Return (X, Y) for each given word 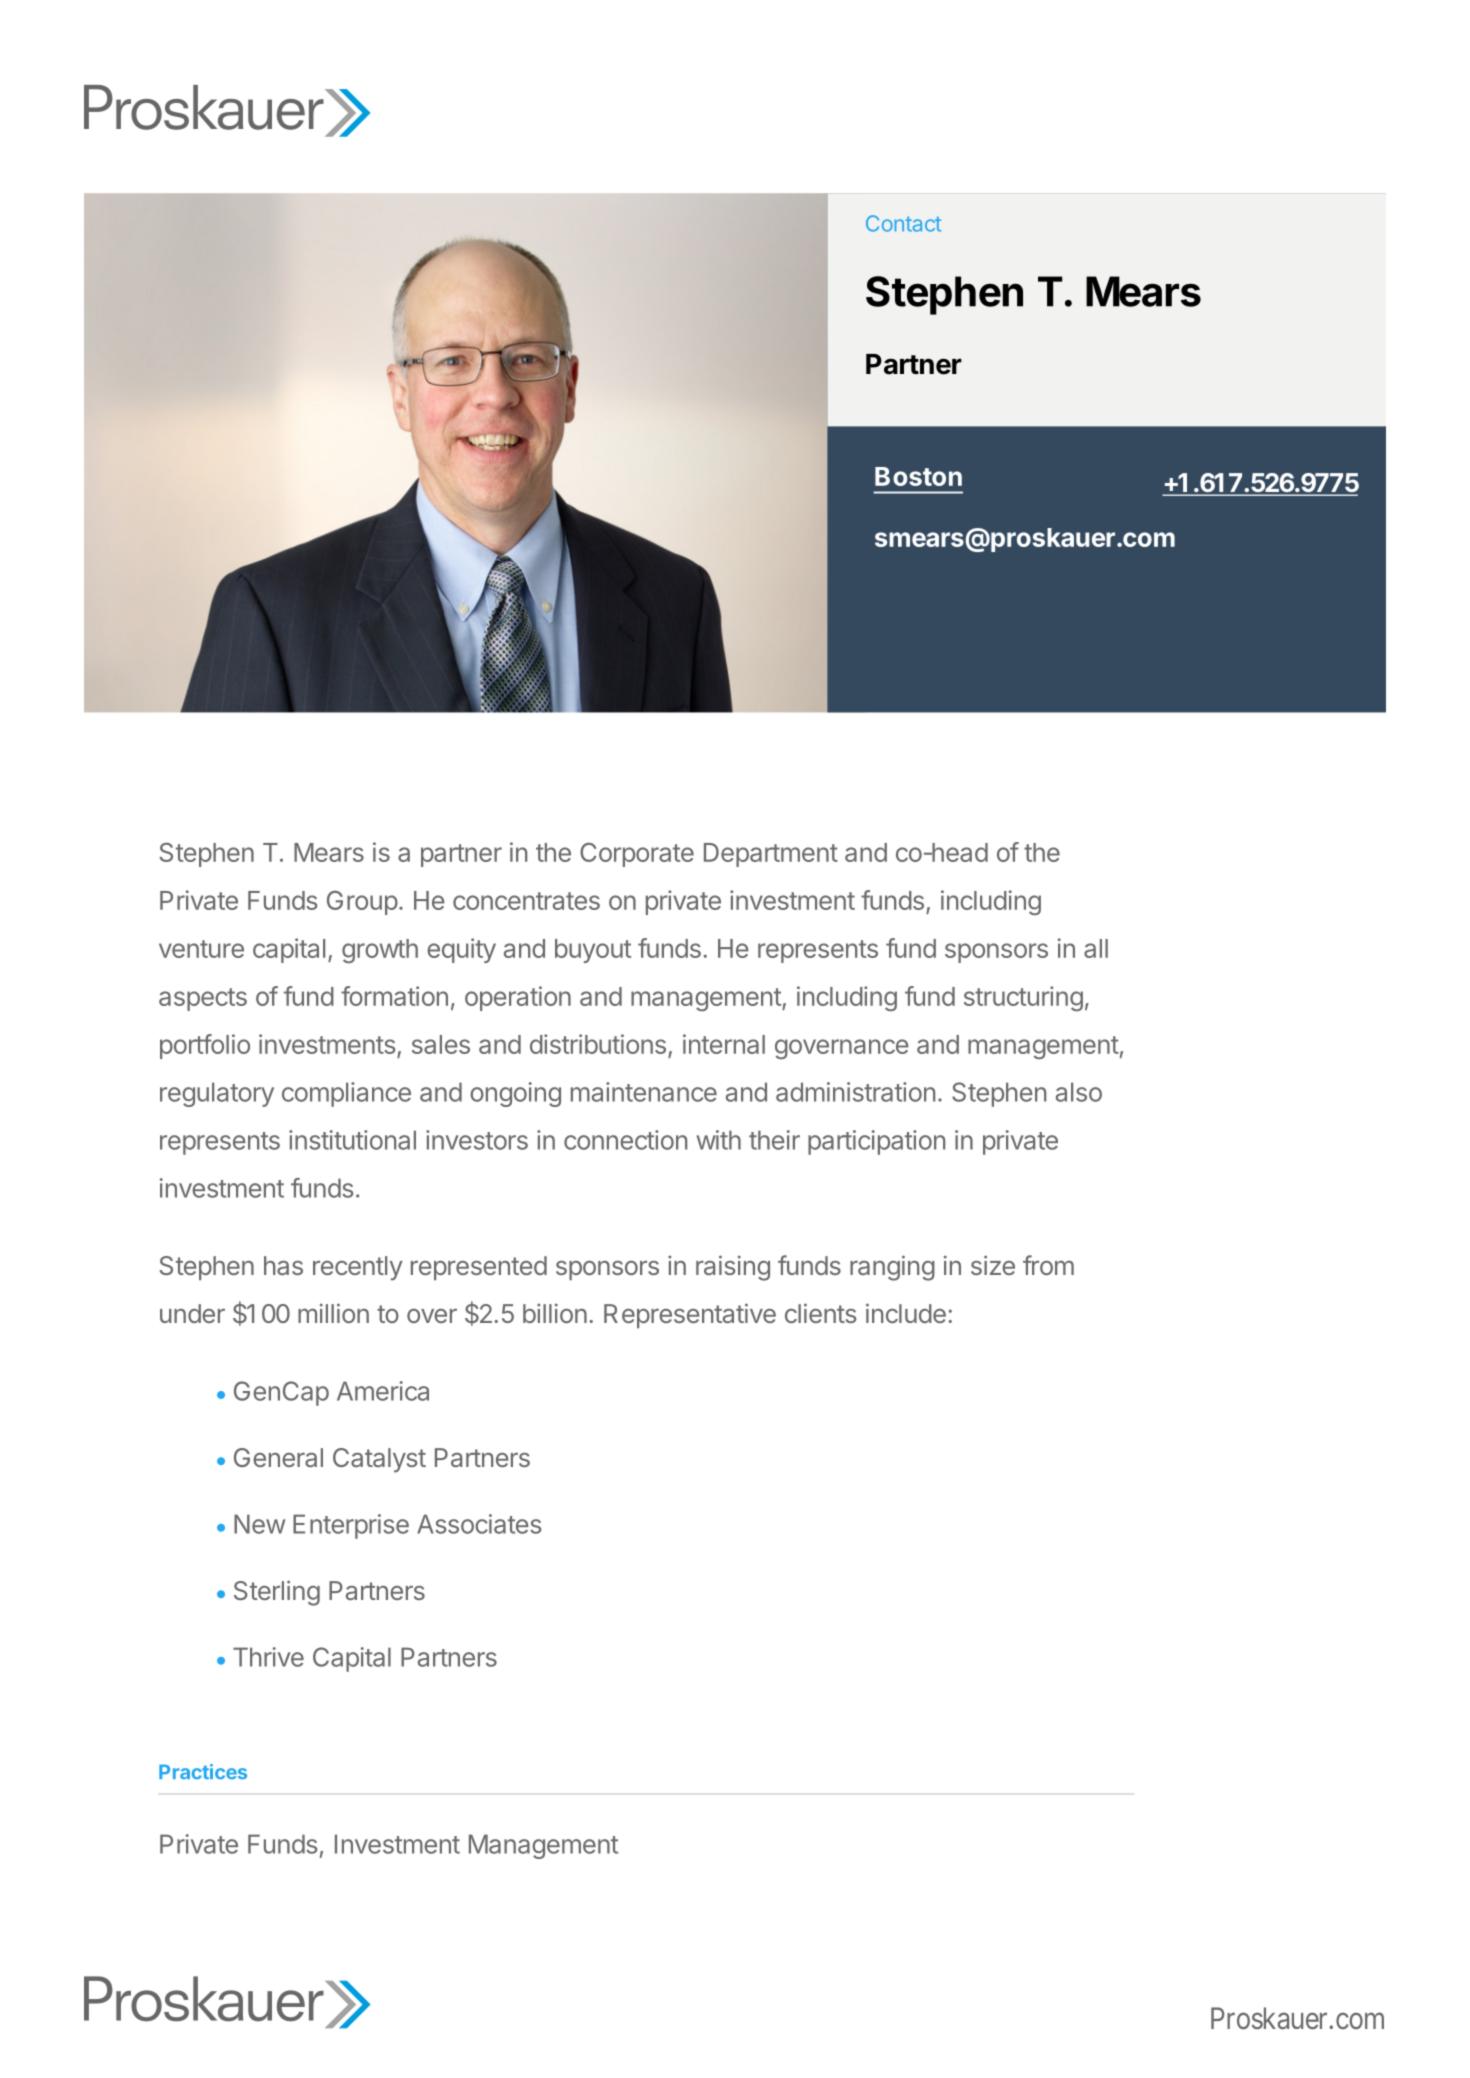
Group (362, 903)
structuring (1023, 998)
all (1096, 948)
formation (394, 996)
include (906, 1313)
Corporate (637, 855)
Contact (903, 223)
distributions (598, 1044)
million (333, 1313)
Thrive (268, 1657)
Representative (690, 1315)
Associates (479, 1524)
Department (771, 855)
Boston (918, 476)
